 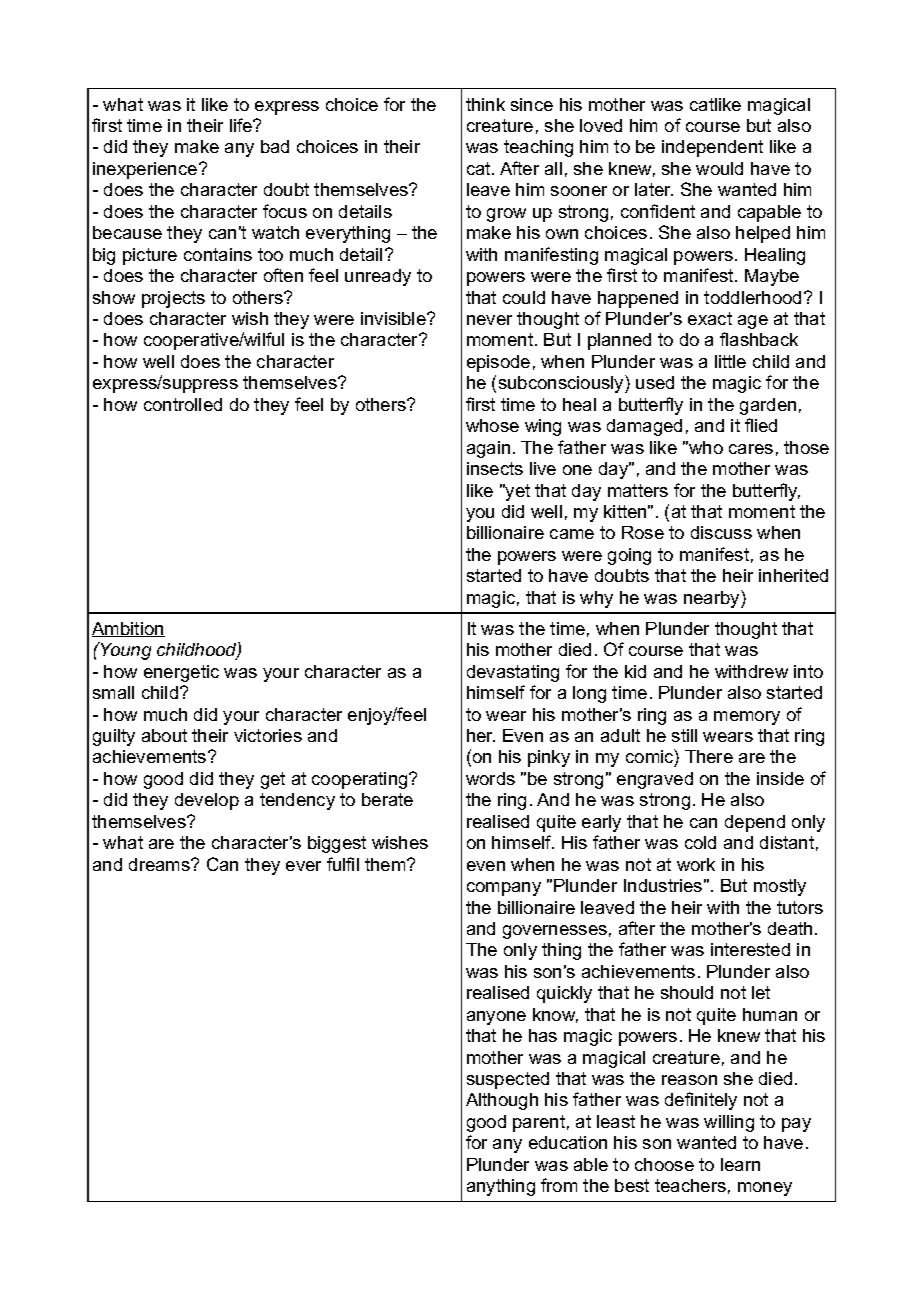 I want to click on from, so click(x=559, y=1185).
